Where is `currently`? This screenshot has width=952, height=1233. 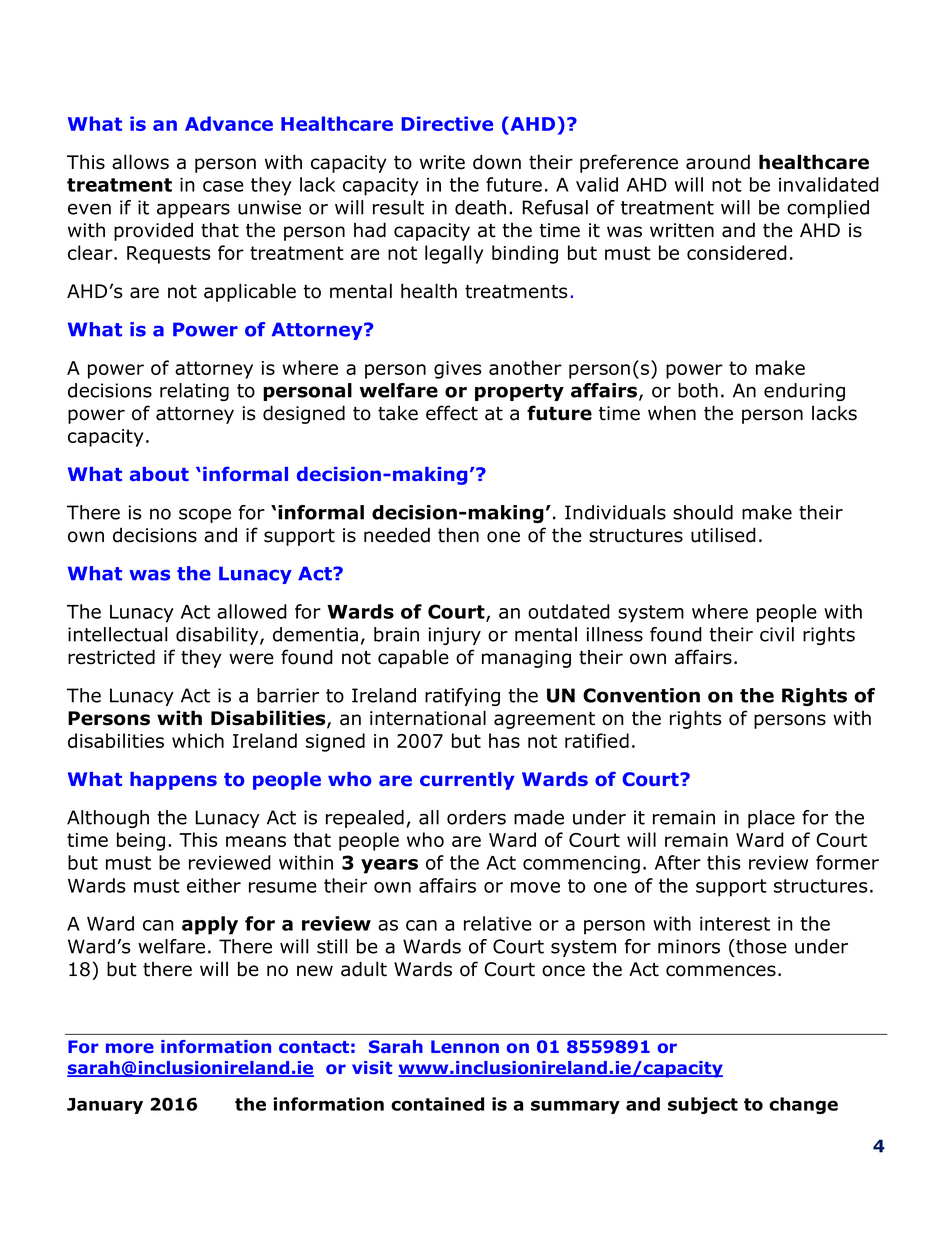
currently is located at coordinates (467, 781).
